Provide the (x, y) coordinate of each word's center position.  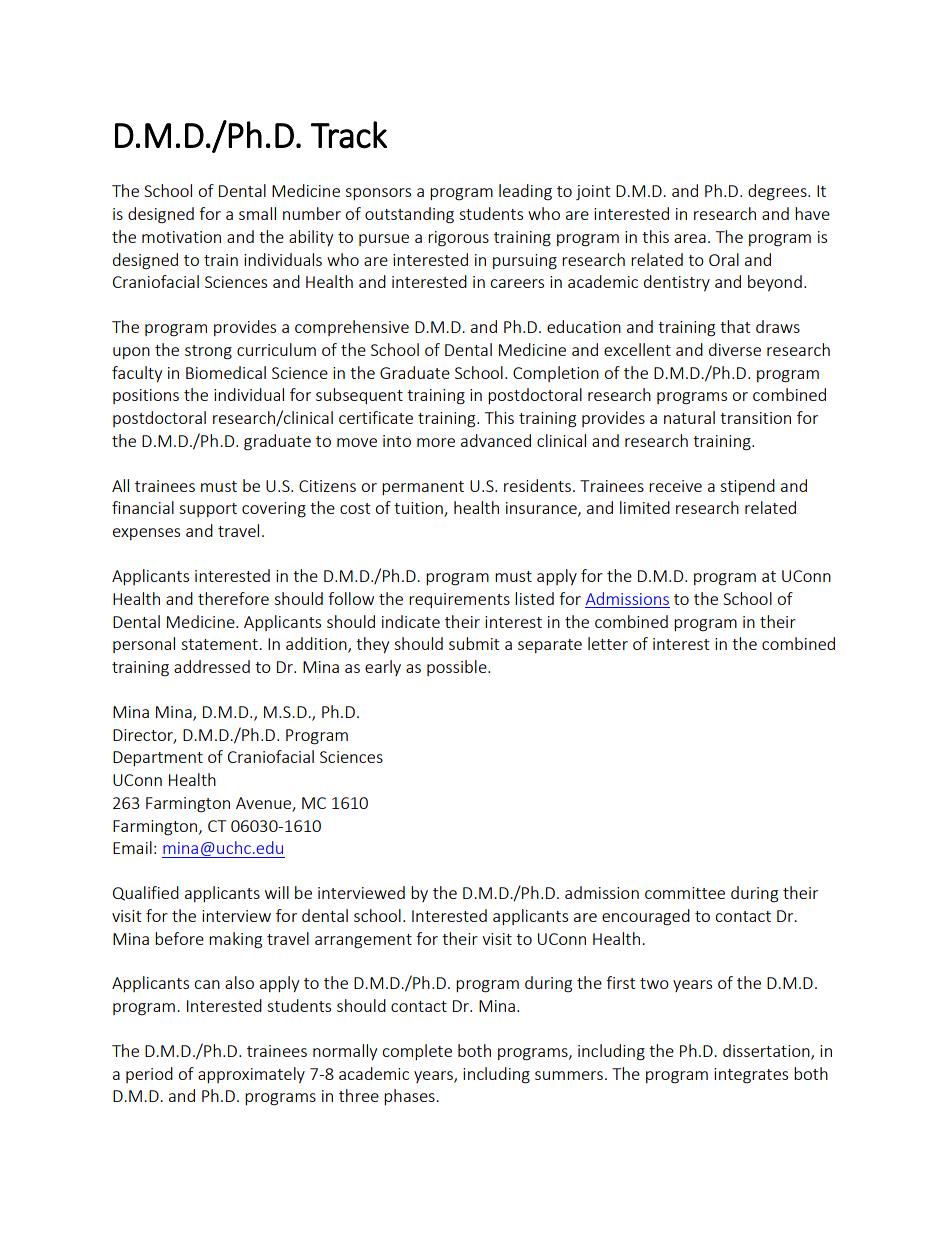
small (257, 213)
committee (685, 893)
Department (158, 758)
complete (417, 1052)
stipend (747, 487)
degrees (778, 192)
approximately (251, 1075)
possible (458, 668)
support (208, 510)
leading (525, 192)
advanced (496, 440)
